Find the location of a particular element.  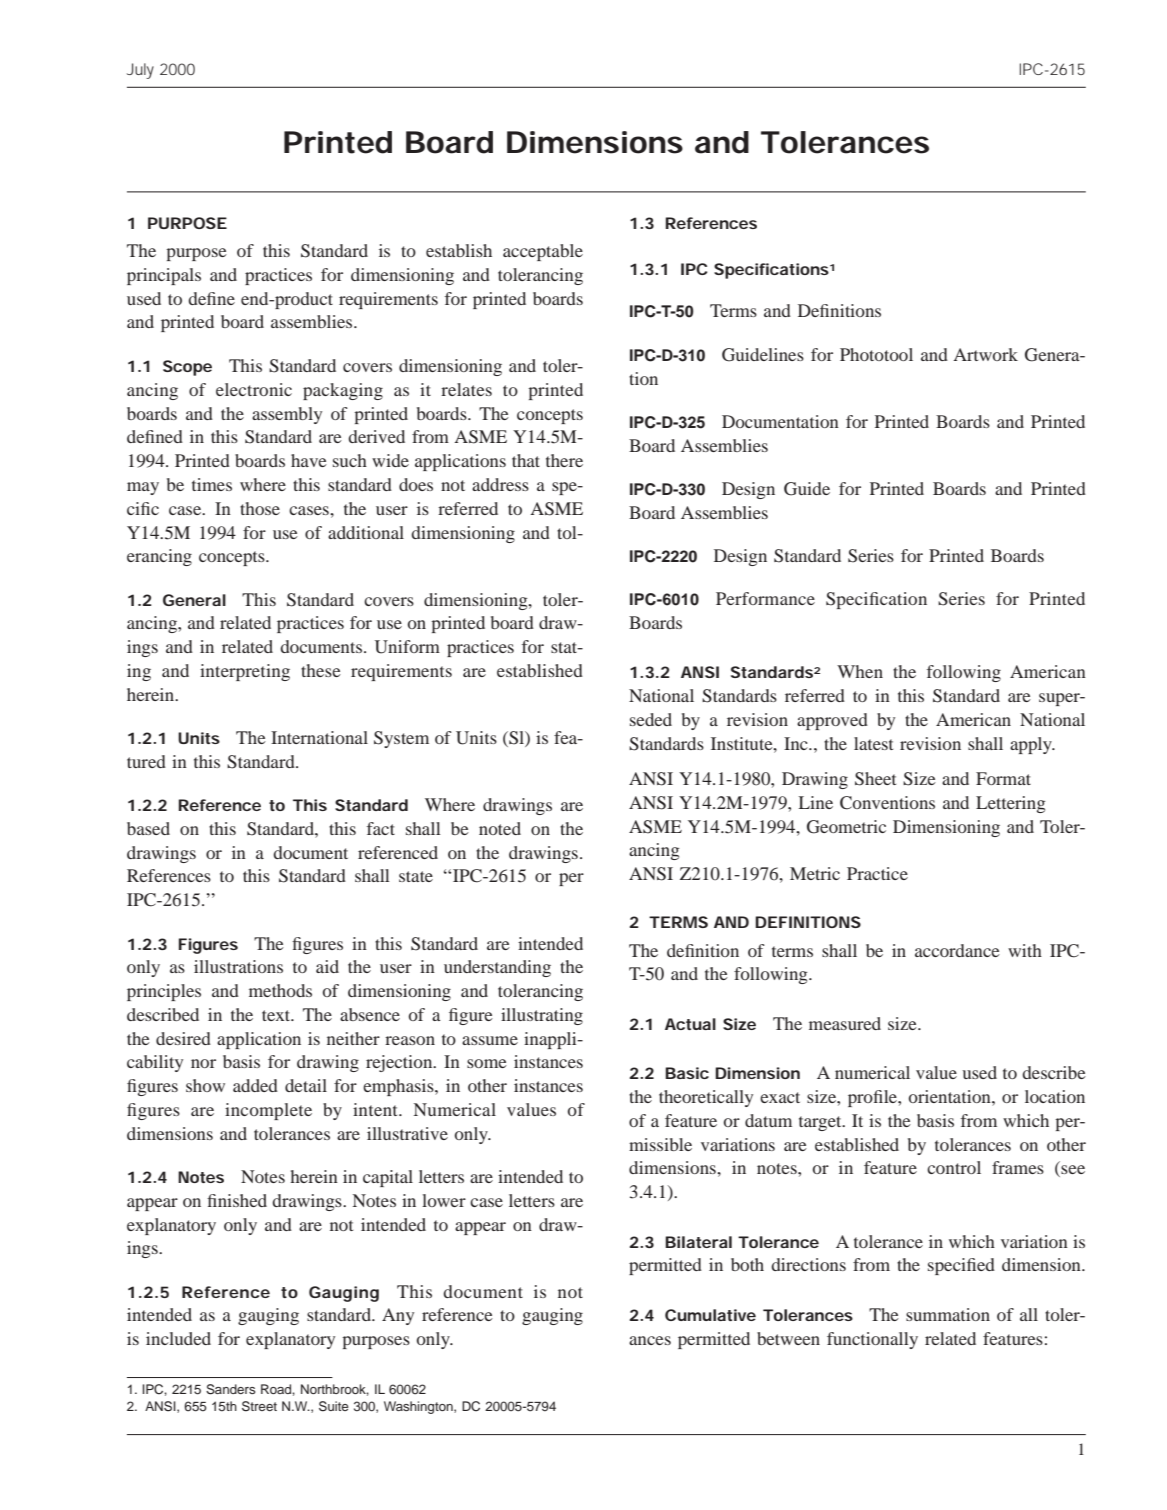

interpreting is located at coordinates (245, 672).
